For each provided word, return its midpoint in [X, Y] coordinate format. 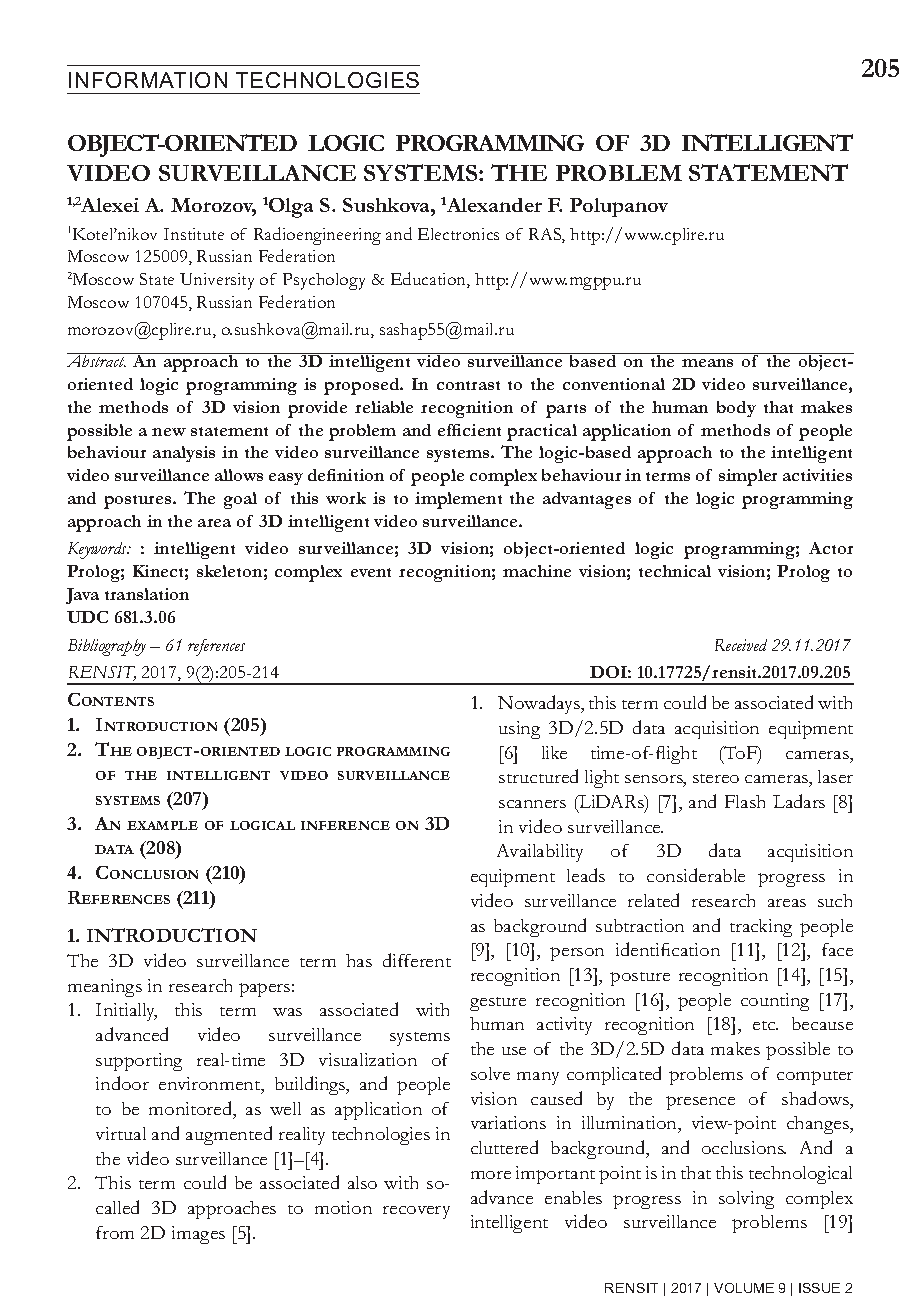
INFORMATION [148, 80]
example [162, 825]
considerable [696, 875]
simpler [748, 477]
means [707, 363]
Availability [540, 853]
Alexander [494, 205]
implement [458, 500]
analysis [184, 454]
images [198, 1235]
